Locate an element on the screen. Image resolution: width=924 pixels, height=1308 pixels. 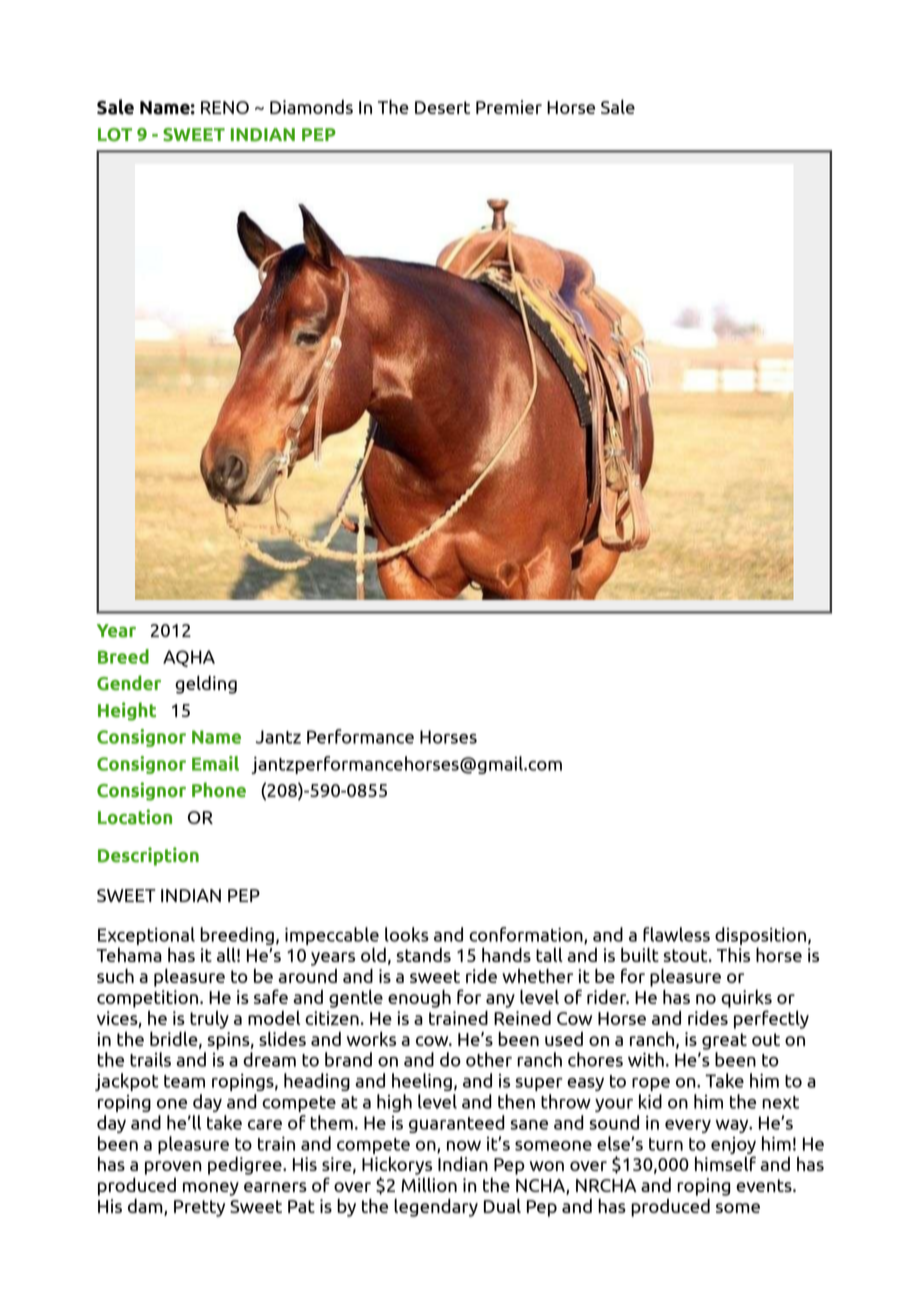
Premier is located at coordinates (509, 107).
